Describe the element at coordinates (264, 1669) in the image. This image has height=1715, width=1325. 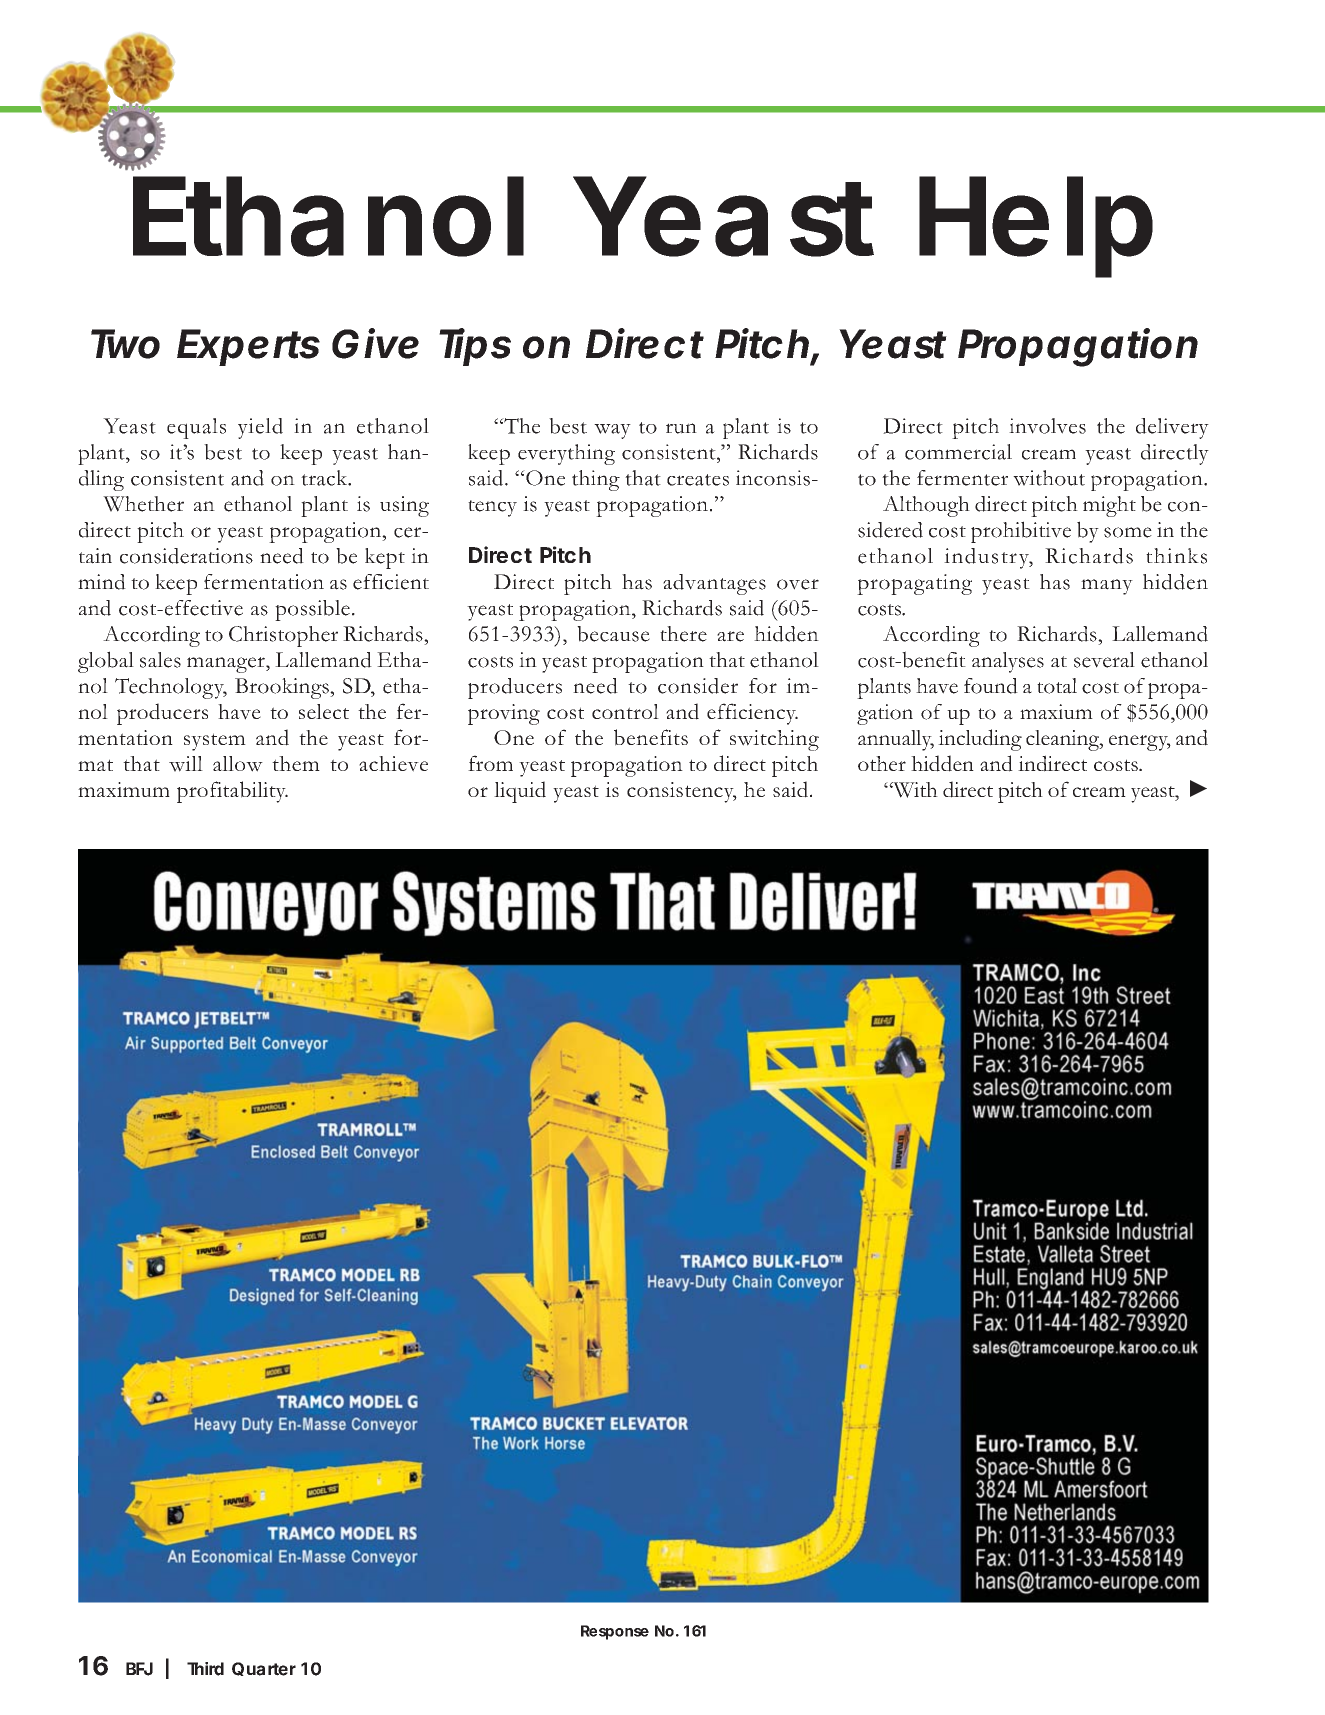
I see `Quarter` at that location.
